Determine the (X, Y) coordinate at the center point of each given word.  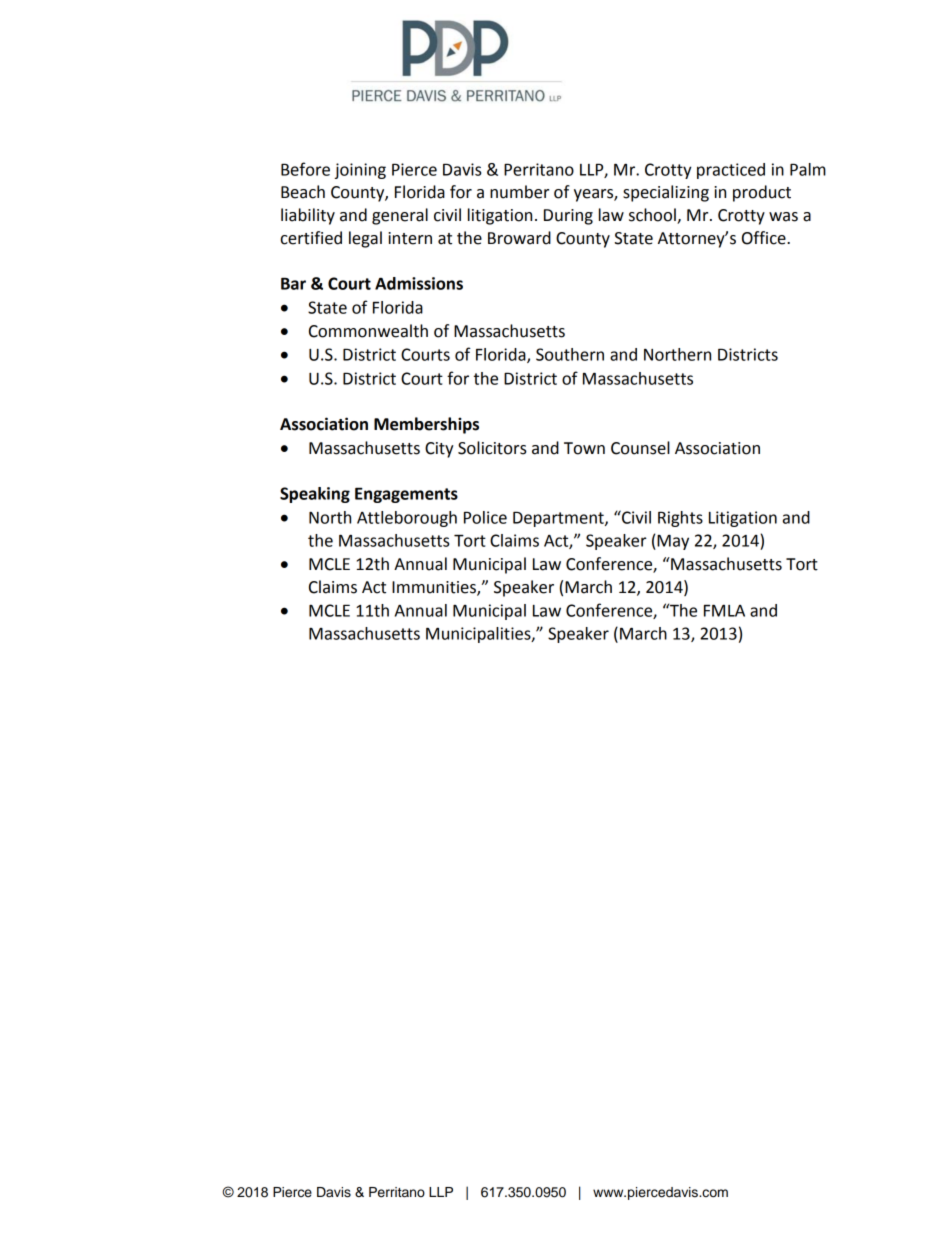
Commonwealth (368, 331)
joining (360, 171)
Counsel (640, 448)
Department (559, 519)
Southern (570, 354)
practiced (731, 171)
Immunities (435, 588)
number (519, 192)
